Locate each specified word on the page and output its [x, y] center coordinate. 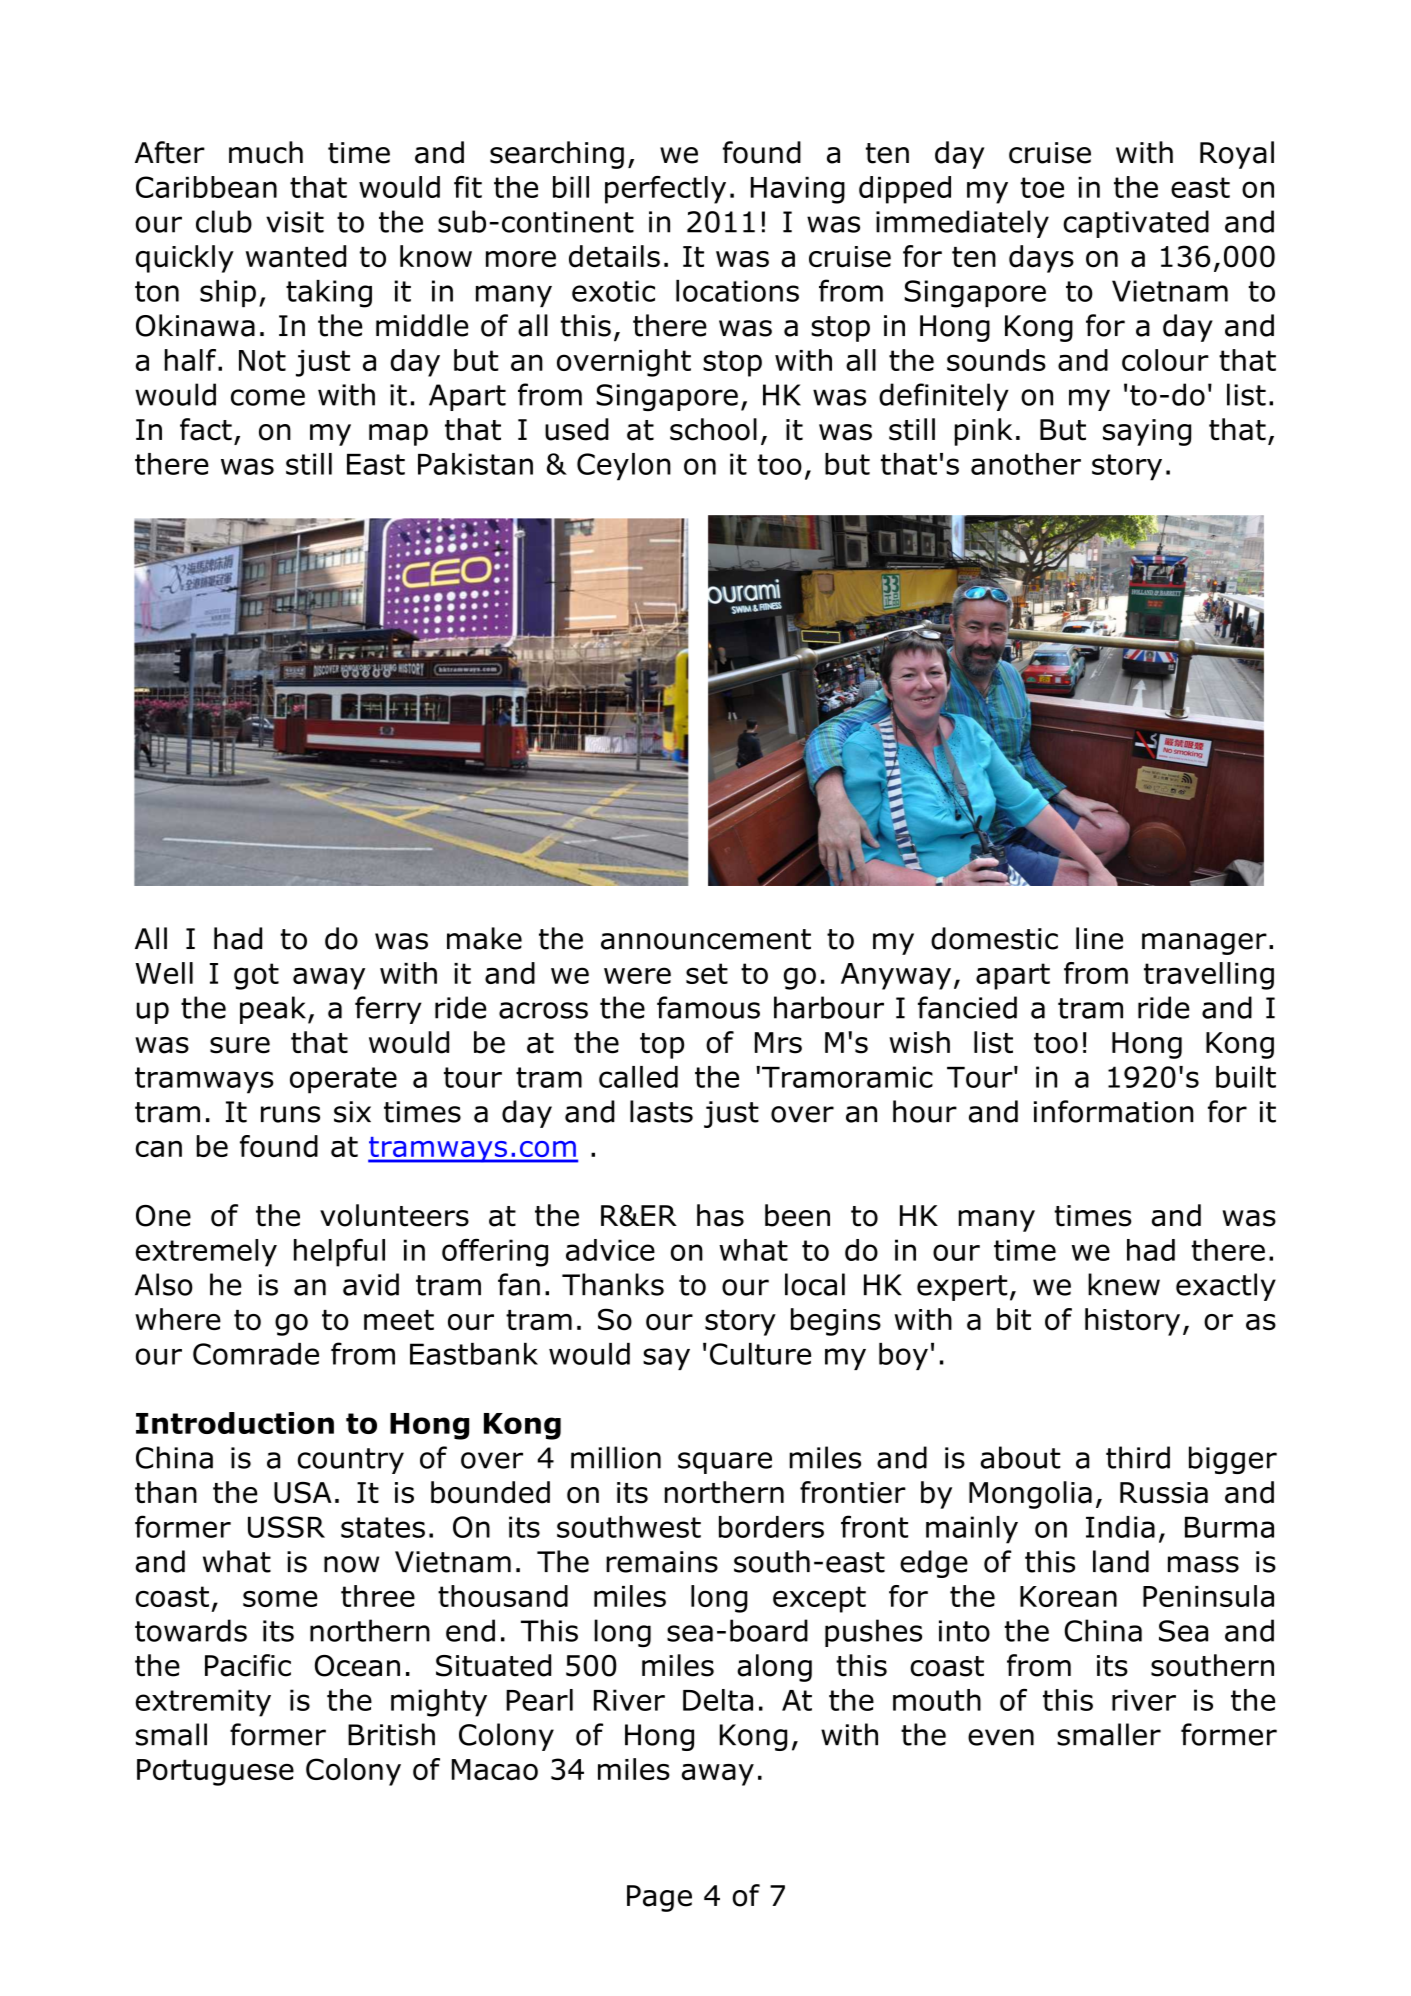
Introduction [235, 1423]
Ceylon [624, 467]
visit [295, 222]
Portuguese [215, 1772]
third [1138, 1457]
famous [708, 1007]
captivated [1136, 224]
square [725, 1463]
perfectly [665, 190]
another [1026, 464]
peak [273, 1010]
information [1113, 1111]
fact [206, 429]
